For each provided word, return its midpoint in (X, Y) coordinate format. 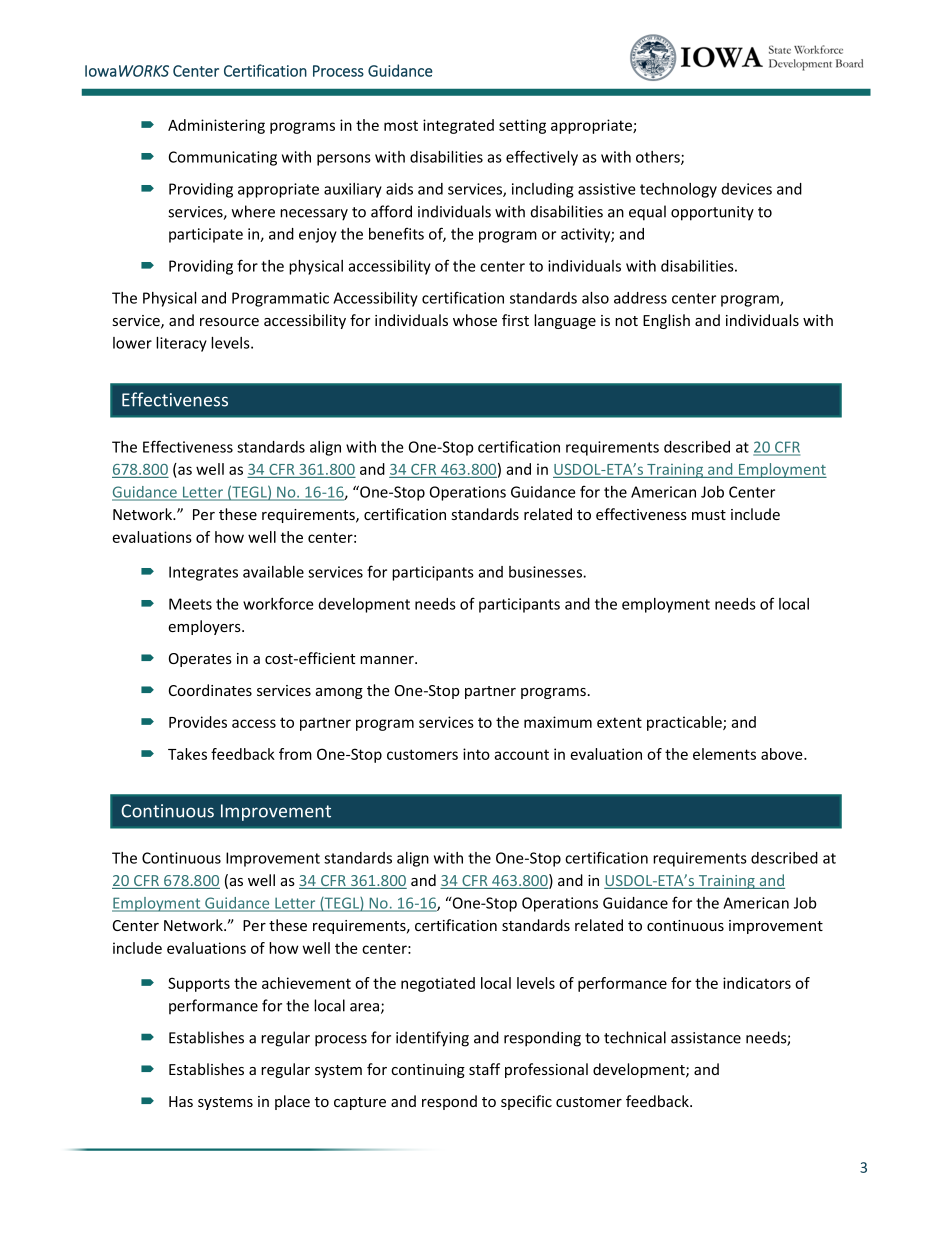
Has (181, 1101)
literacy (181, 344)
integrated (458, 126)
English (666, 321)
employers (205, 627)
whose (475, 320)
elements (724, 754)
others (659, 158)
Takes (187, 754)
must (709, 515)
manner (388, 660)
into (476, 754)
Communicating (223, 158)
